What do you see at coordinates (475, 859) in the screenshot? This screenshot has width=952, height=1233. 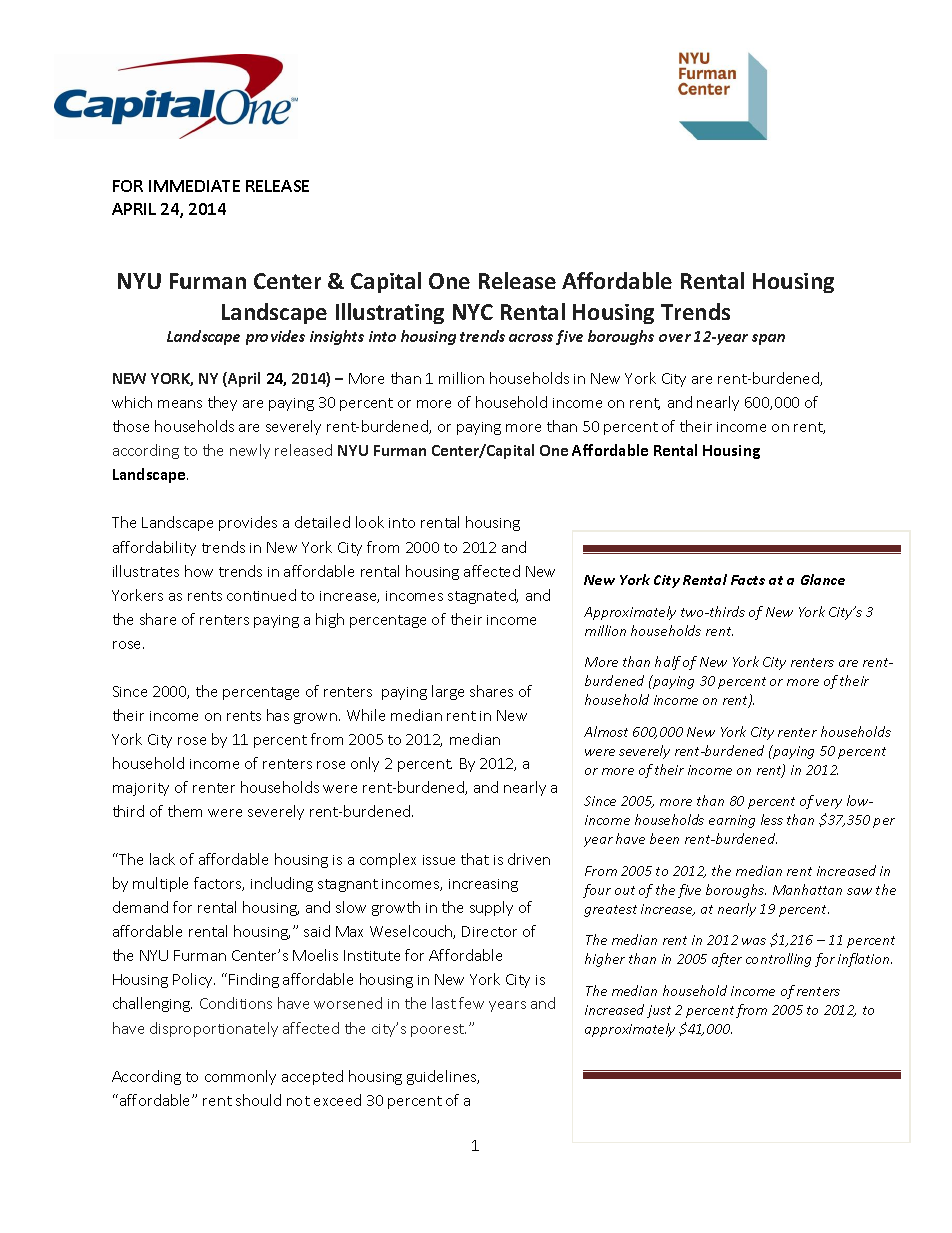 I see `that` at bounding box center [475, 859].
